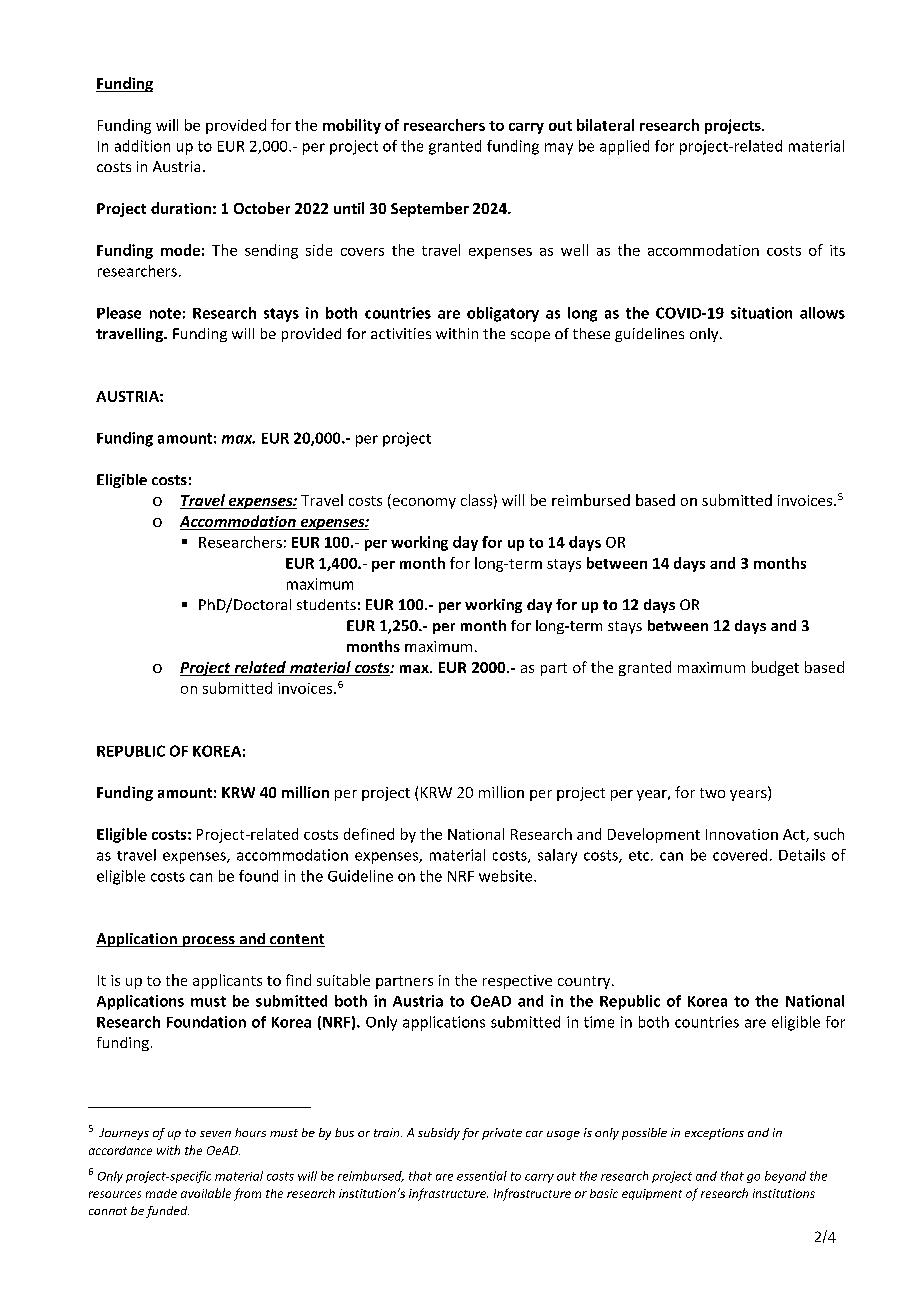  What do you see at coordinates (476, 500) in the screenshot?
I see `class` at bounding box center [476, 500].
